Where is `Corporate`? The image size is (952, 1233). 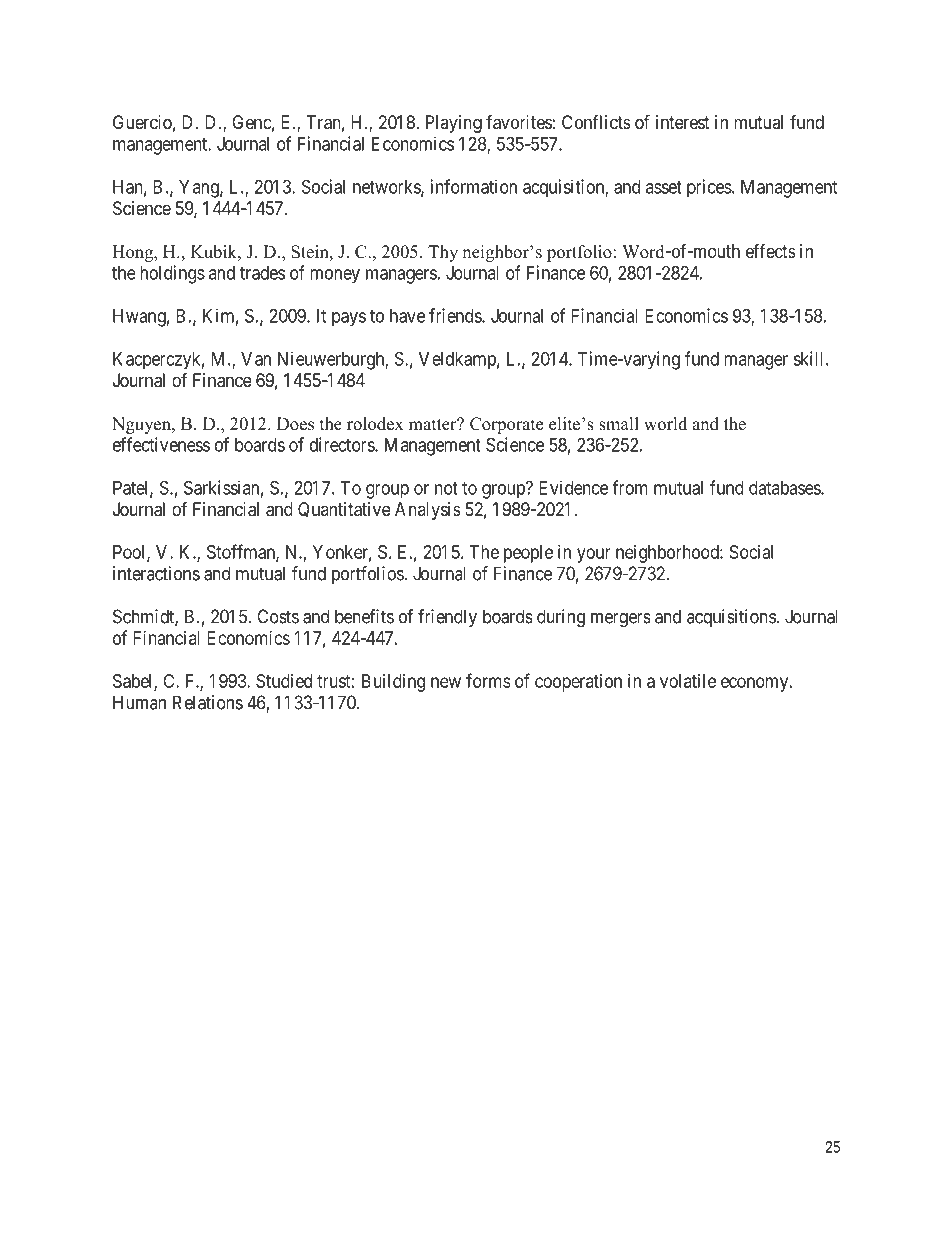
Corporate is located at coordinates (506, 425).
